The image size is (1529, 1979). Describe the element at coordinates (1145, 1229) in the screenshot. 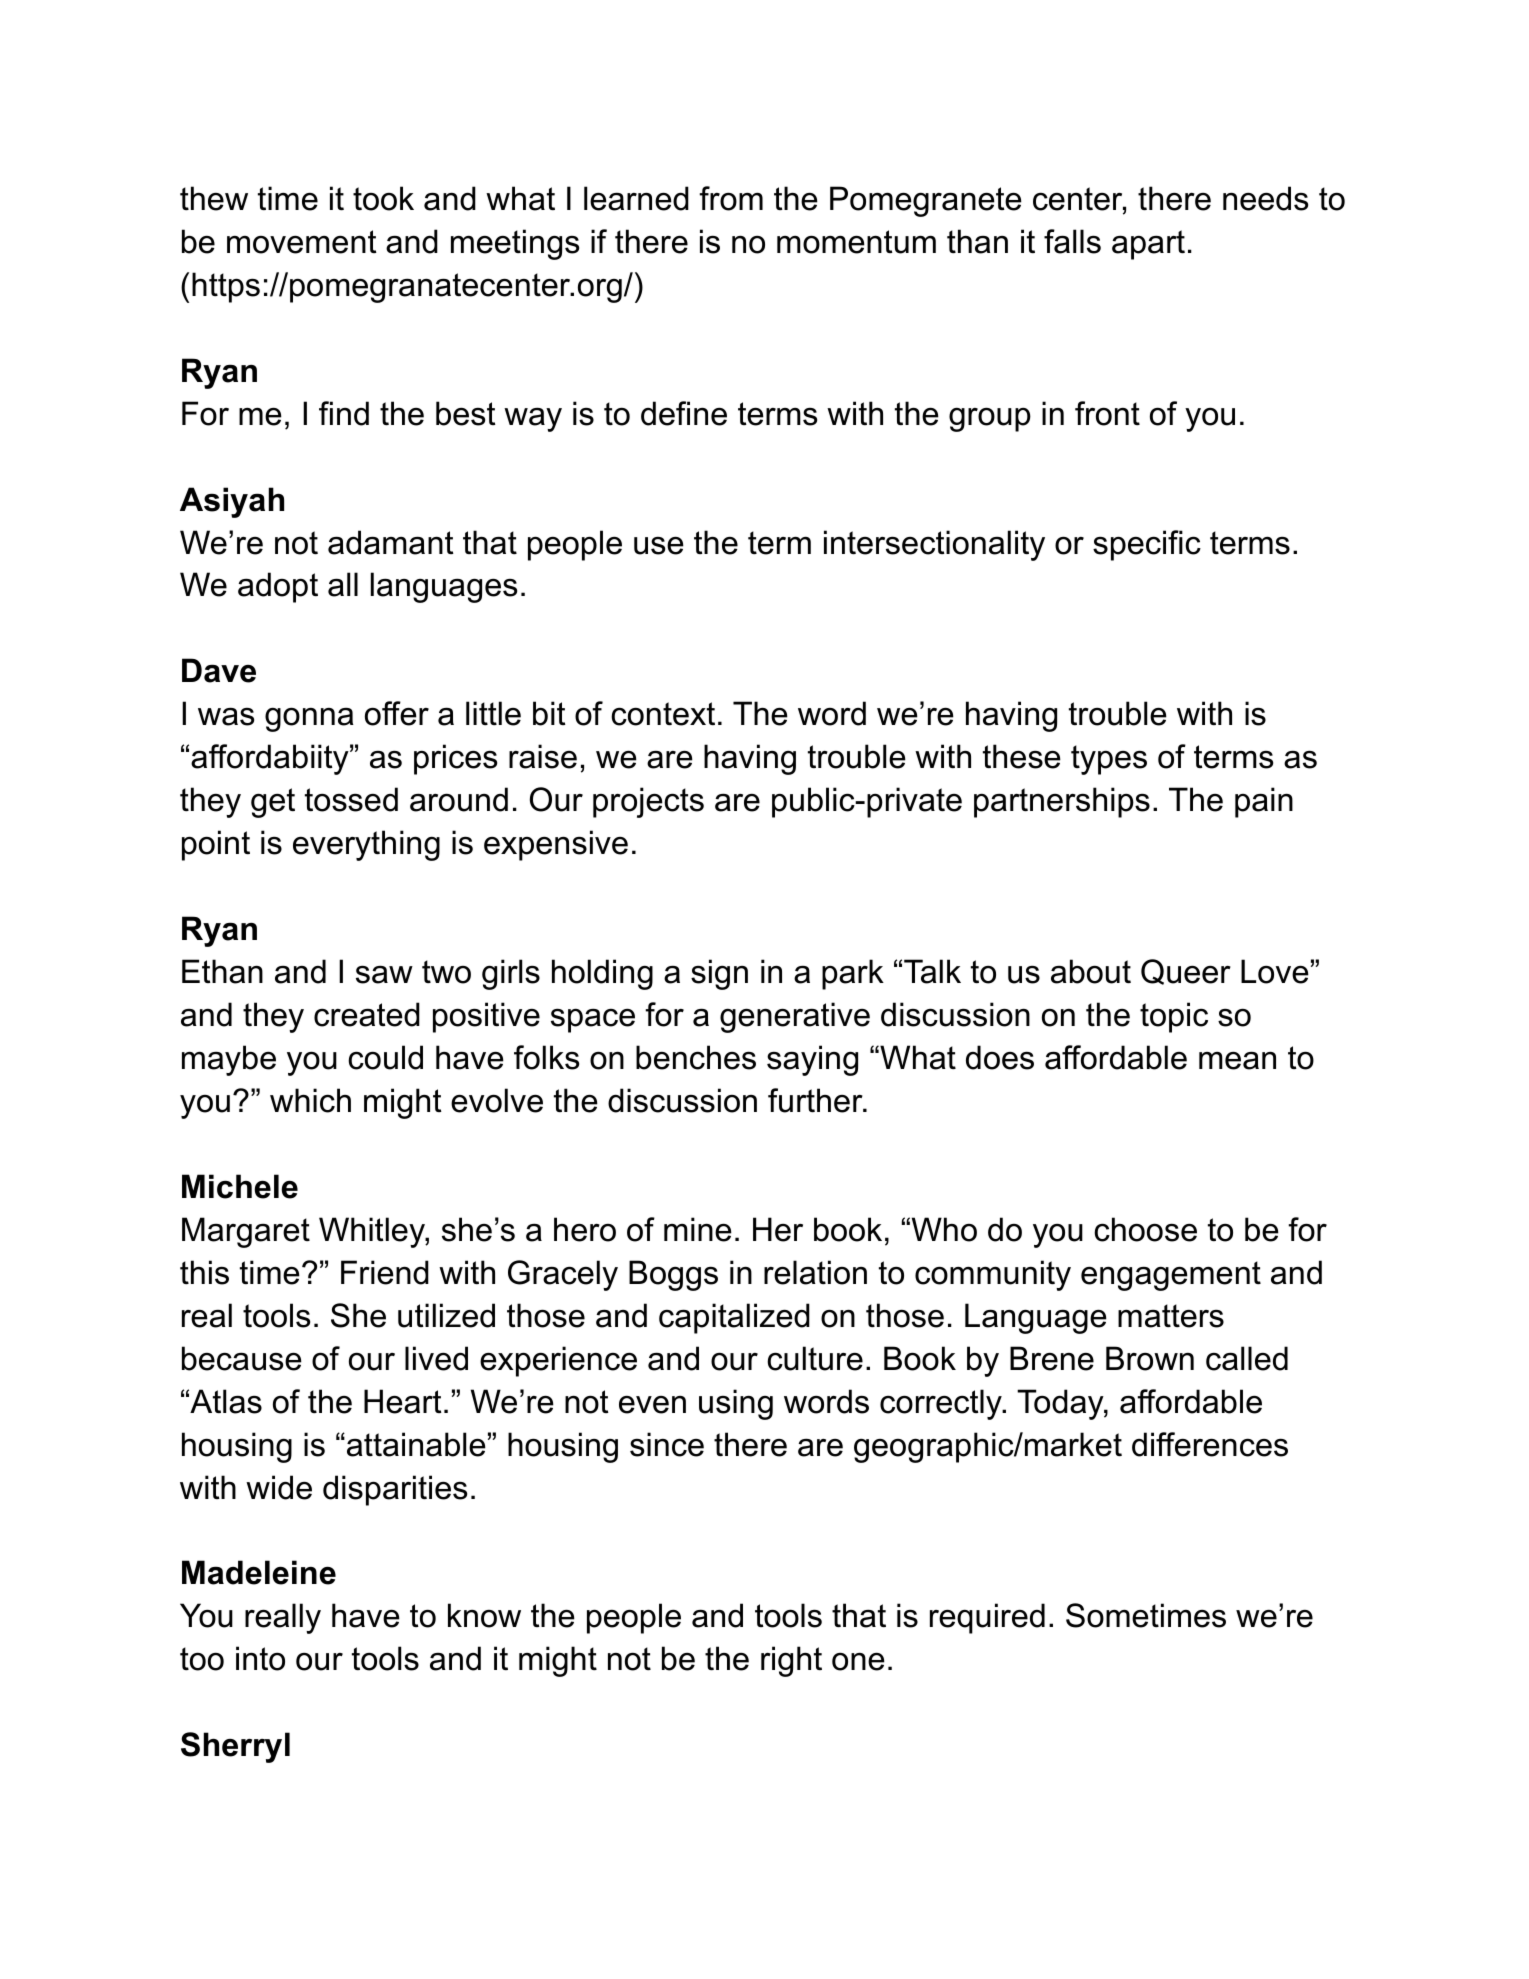

I see `choose` at that location.
